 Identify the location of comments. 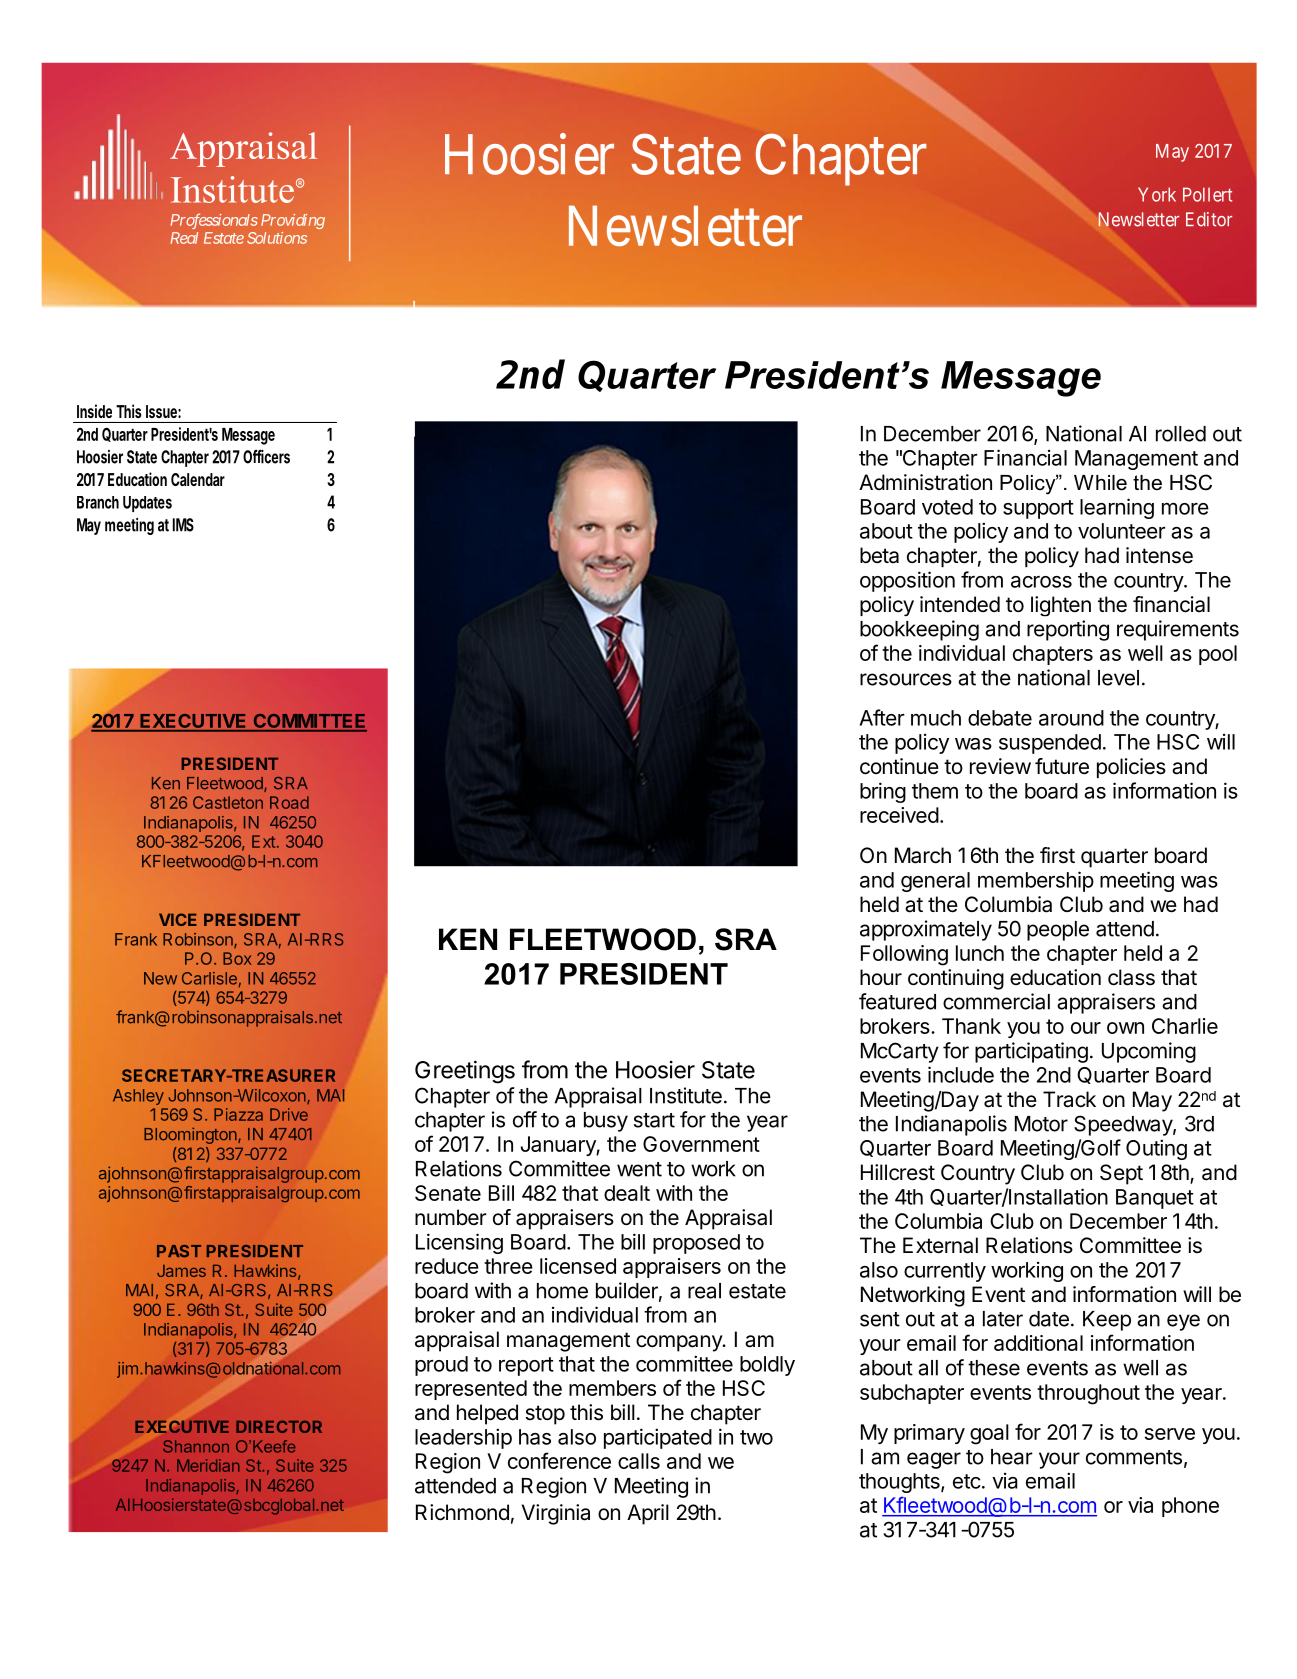
(1134, 1457).
